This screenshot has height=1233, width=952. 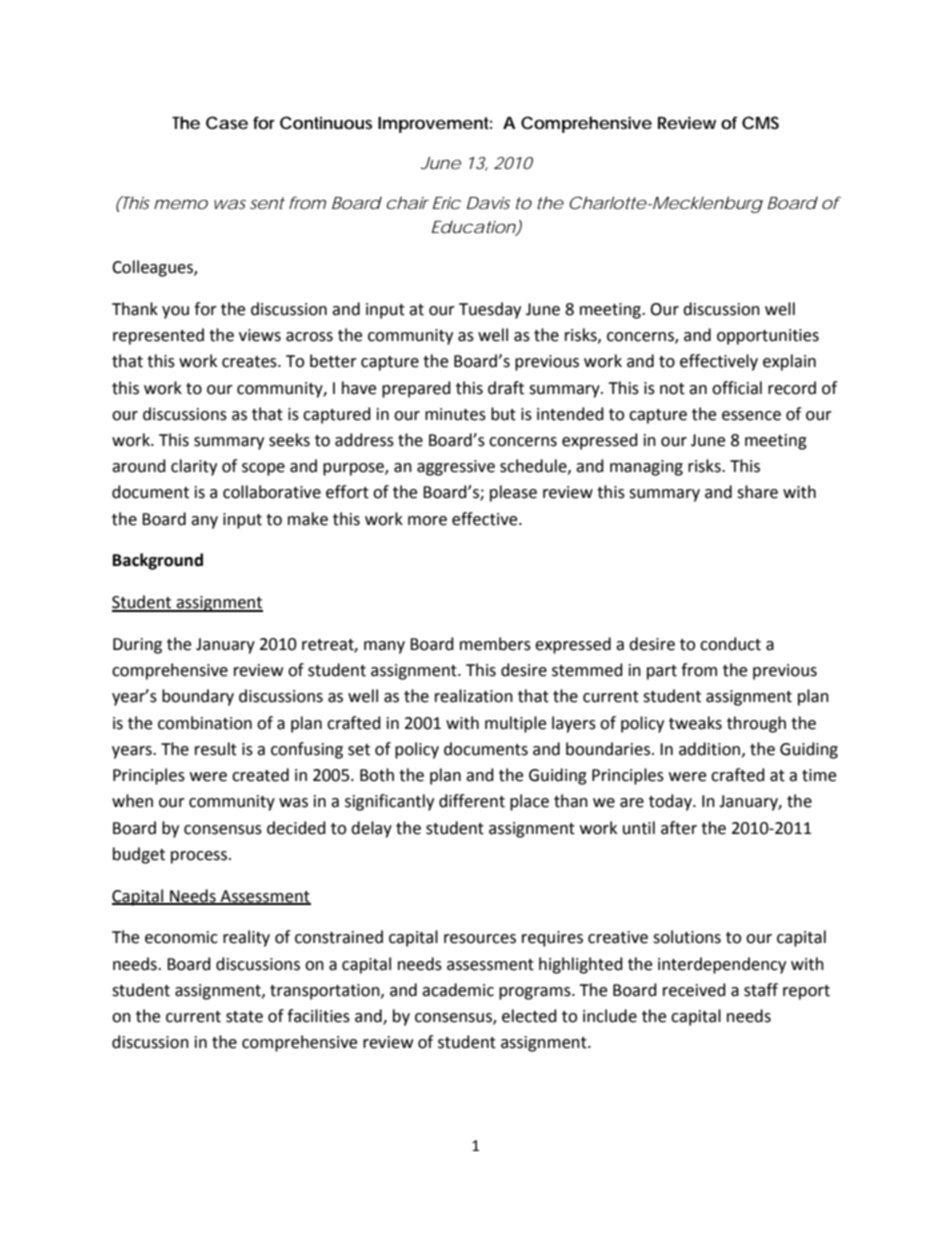 What do you see at coordinates (194, 467) in the screenshot?
I see `clarity` at bounding box center [194, 467].
